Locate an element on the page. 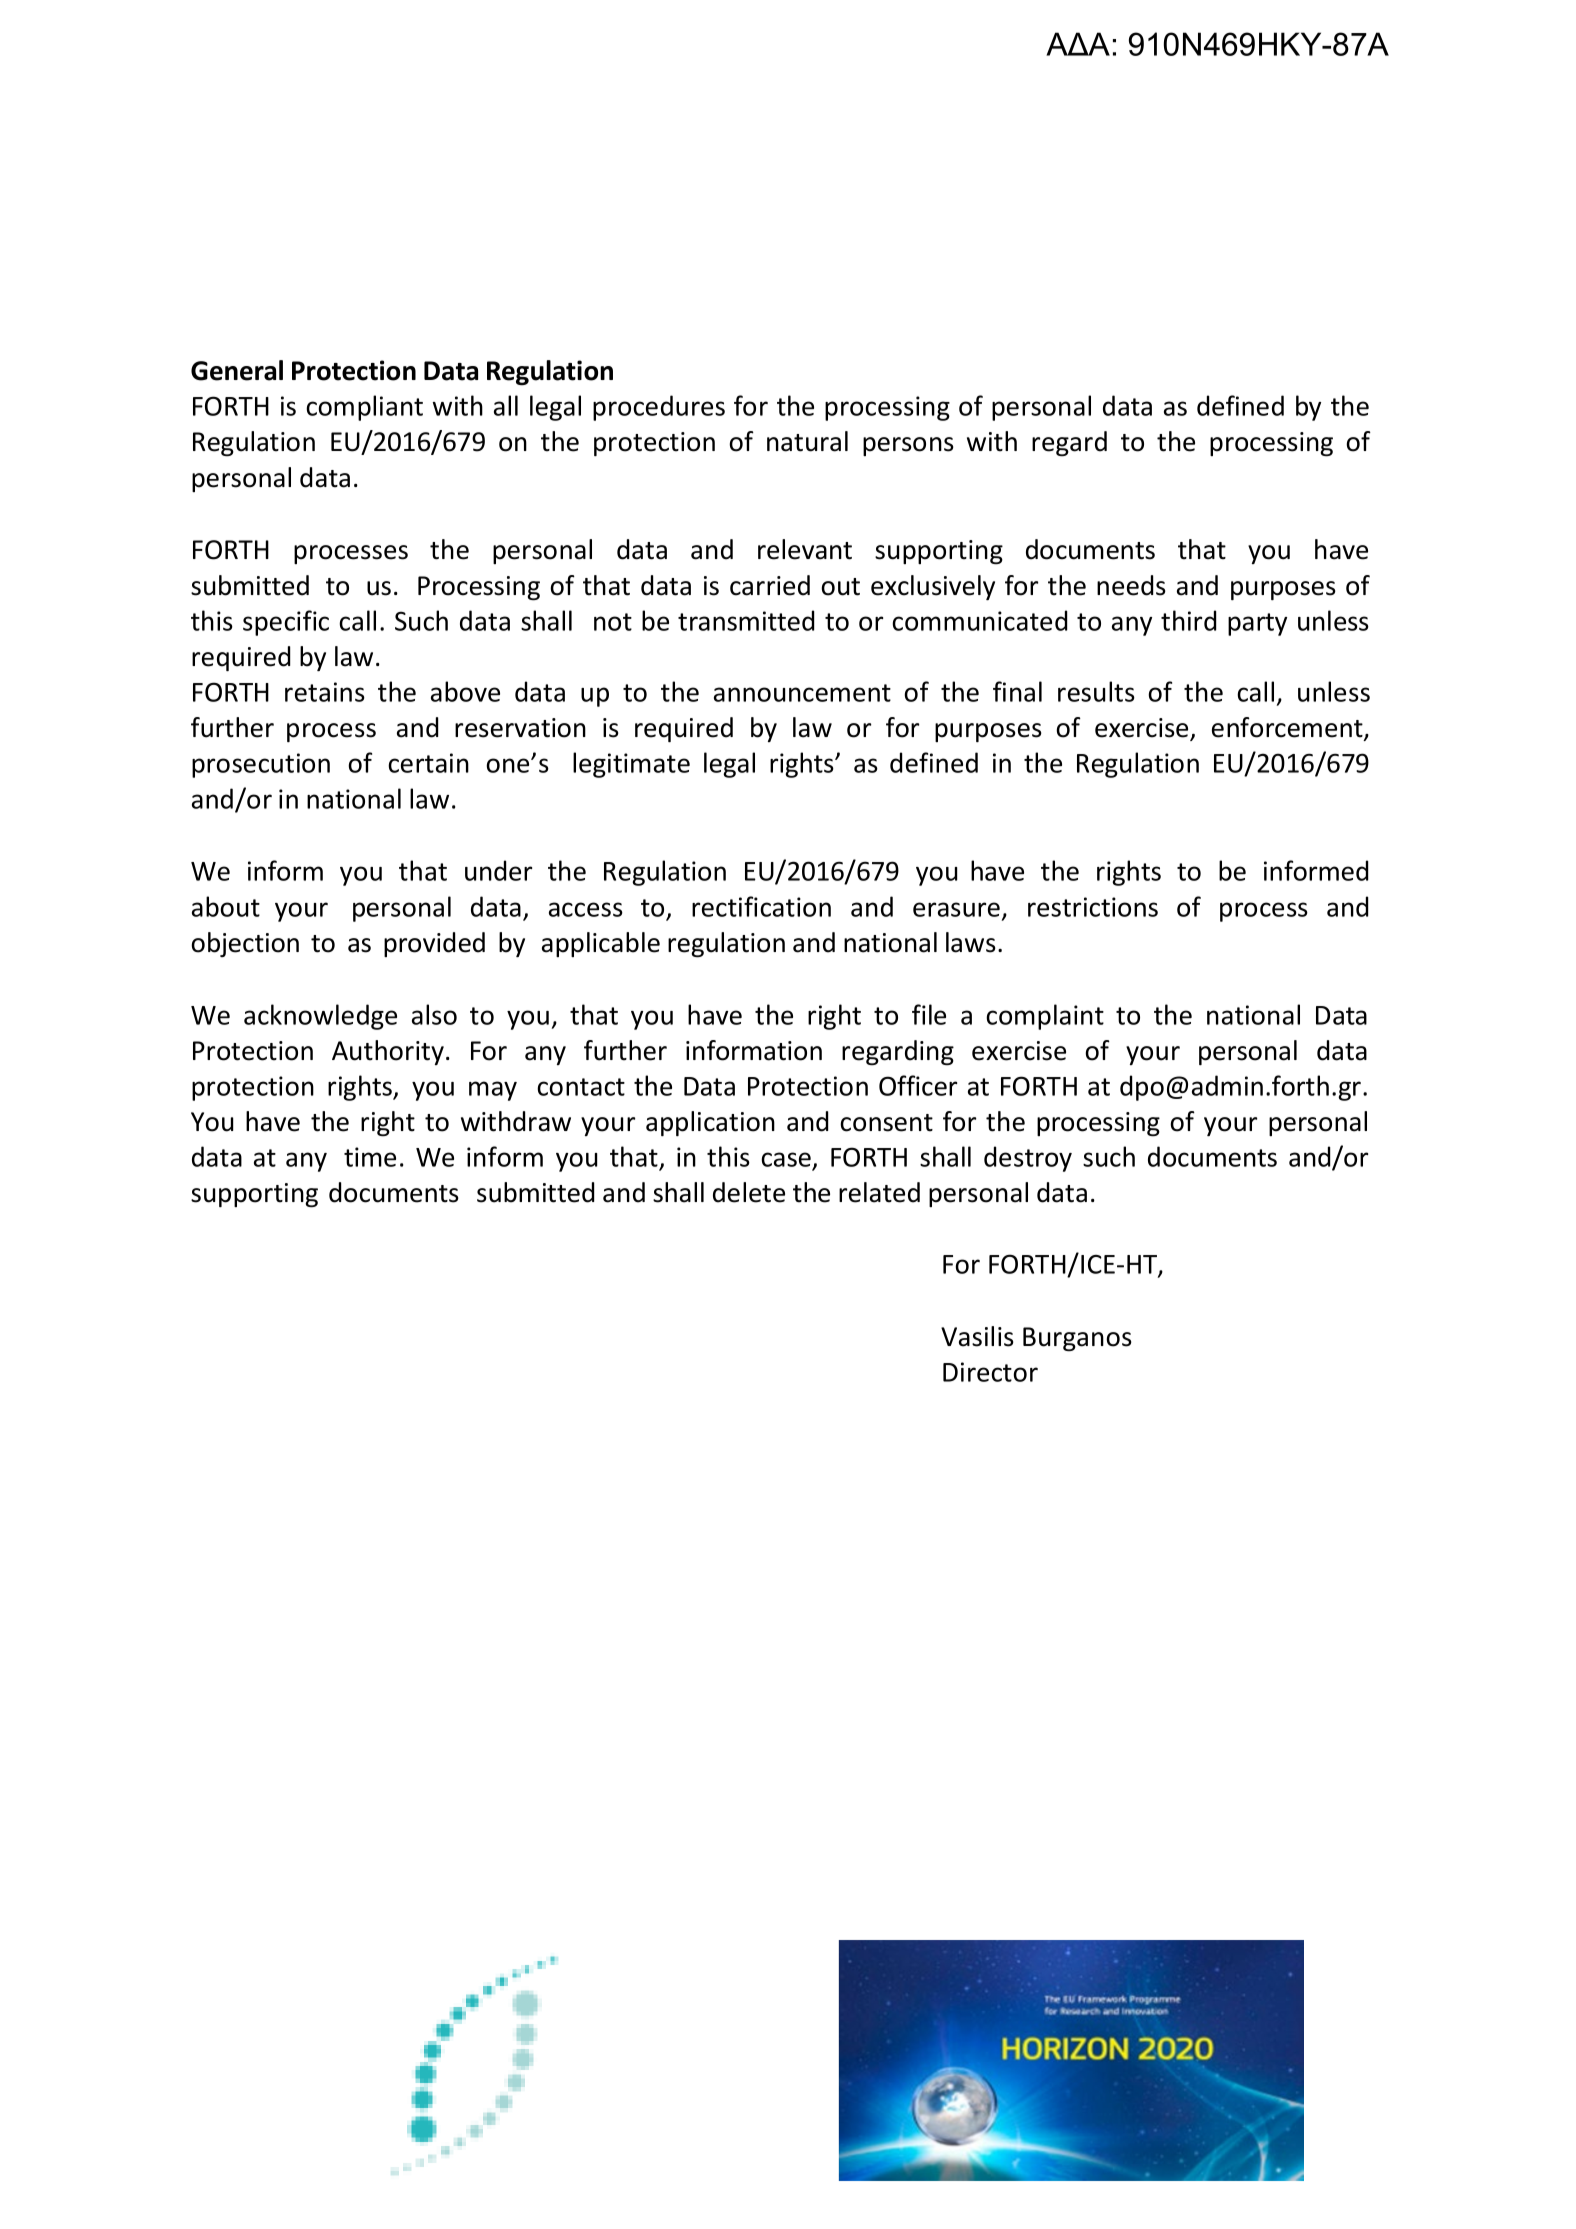  compliant is located at coordinates (364, 408).
